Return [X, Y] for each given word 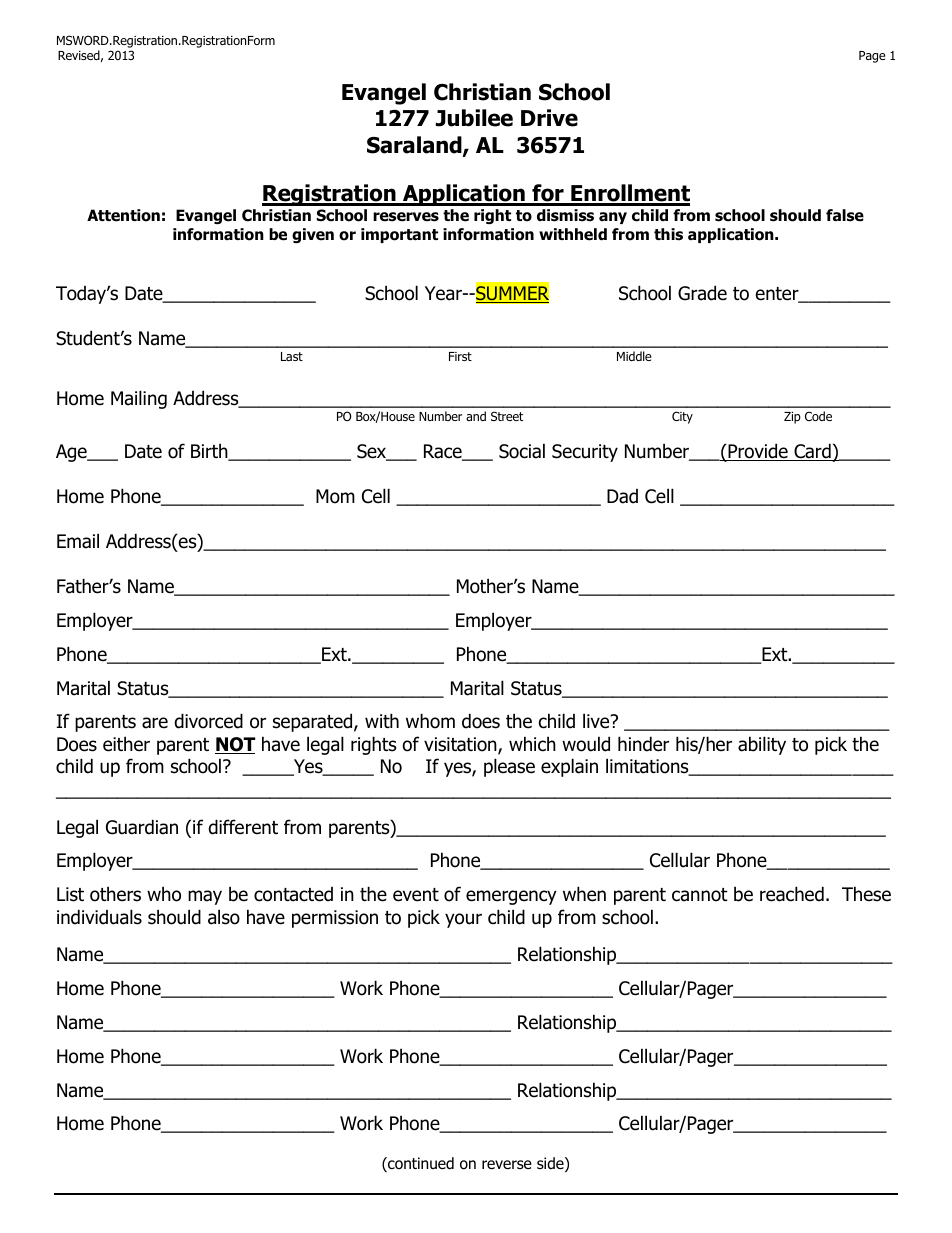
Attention [123, 215]
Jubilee [474, 118]
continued [420, 1164]
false [845, 215]
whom [430, 721]
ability [762, 745]
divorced [209, 721]
